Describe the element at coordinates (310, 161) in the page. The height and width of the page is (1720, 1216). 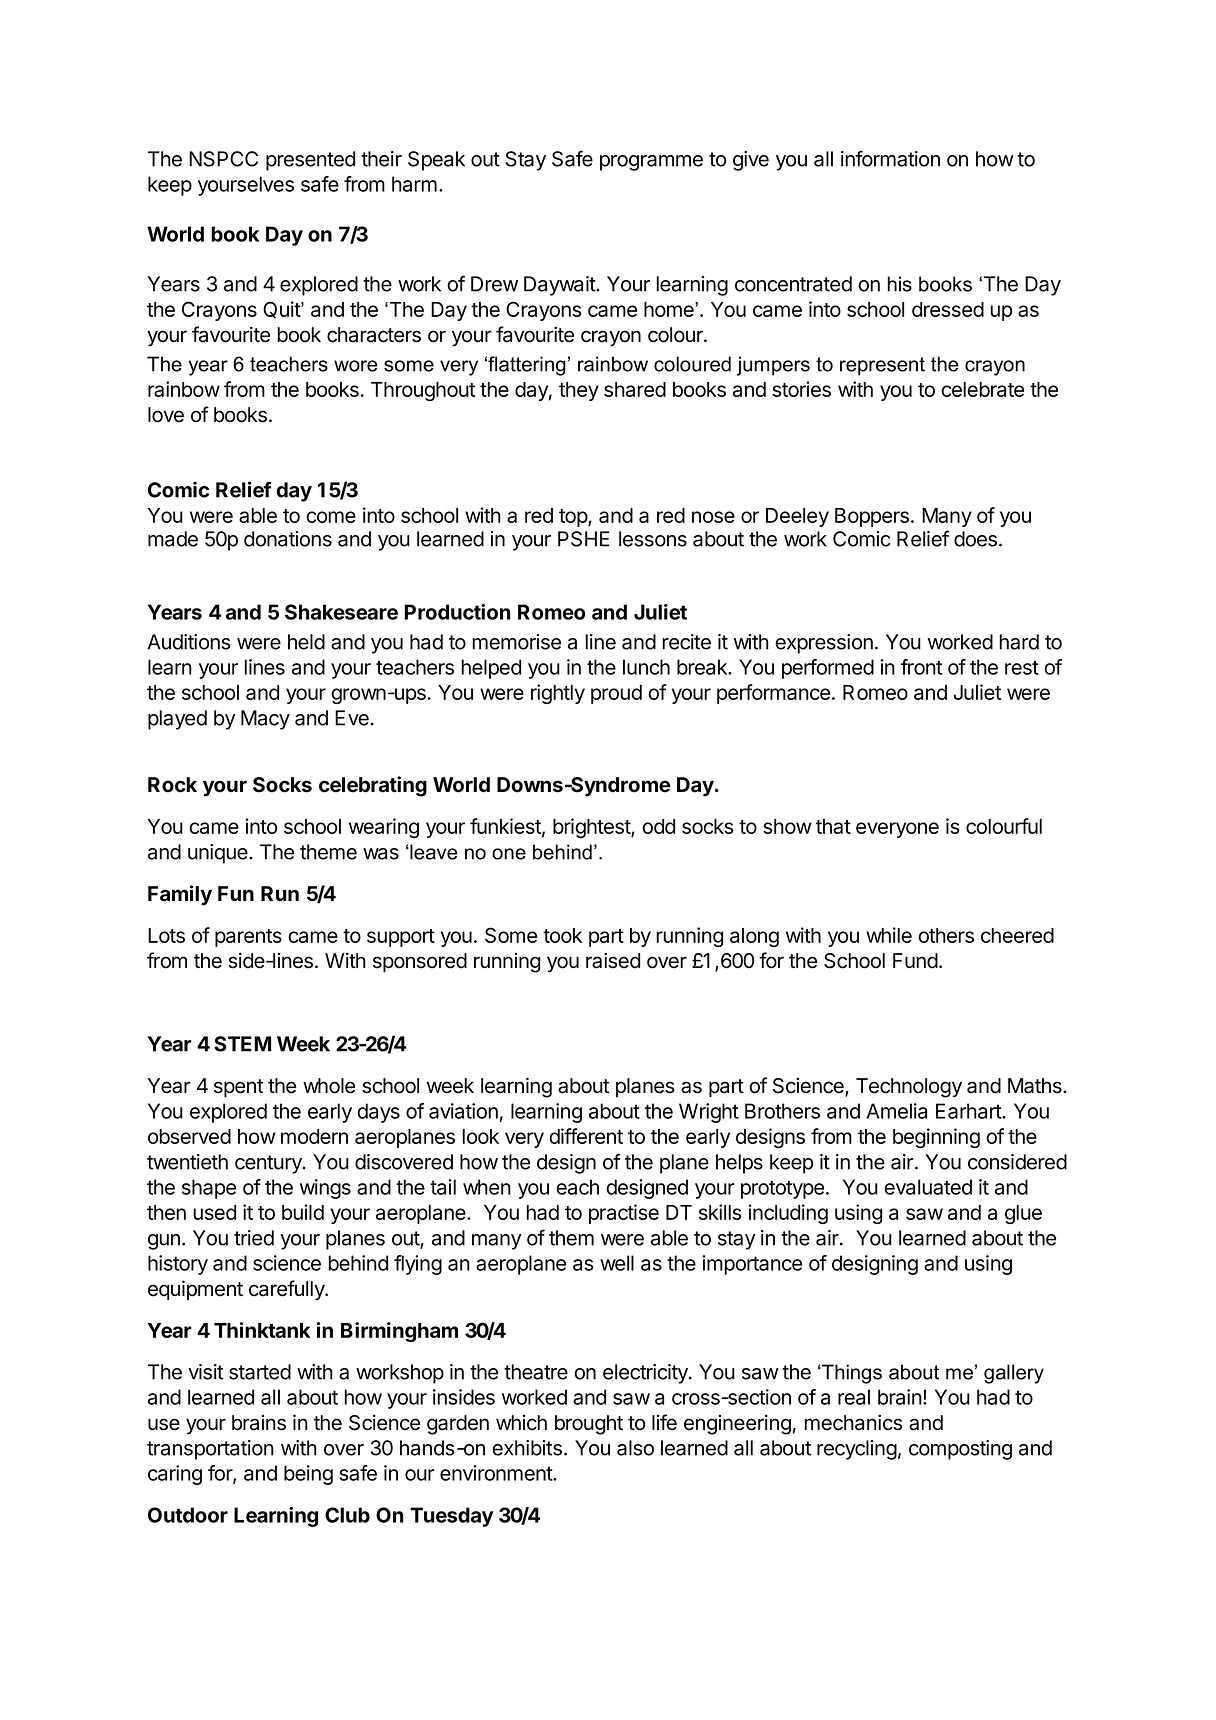
I see `presented` at that location.
